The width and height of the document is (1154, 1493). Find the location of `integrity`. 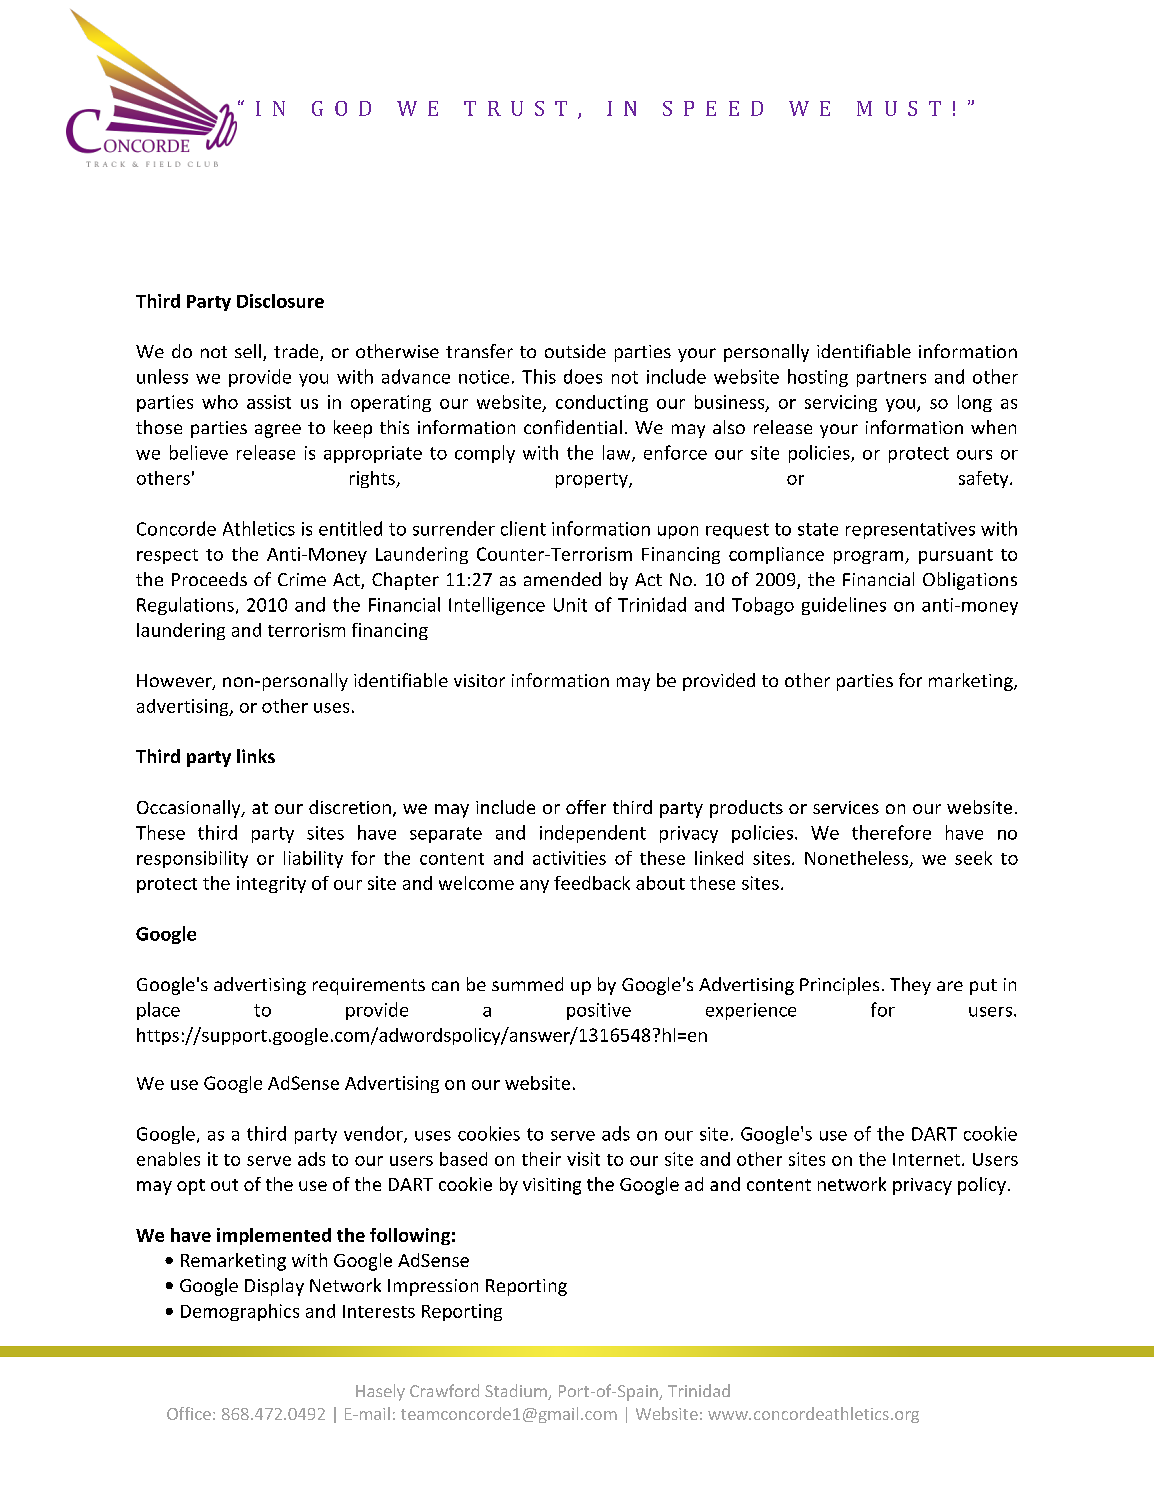

integrity is located at coordinates (271, 884).
